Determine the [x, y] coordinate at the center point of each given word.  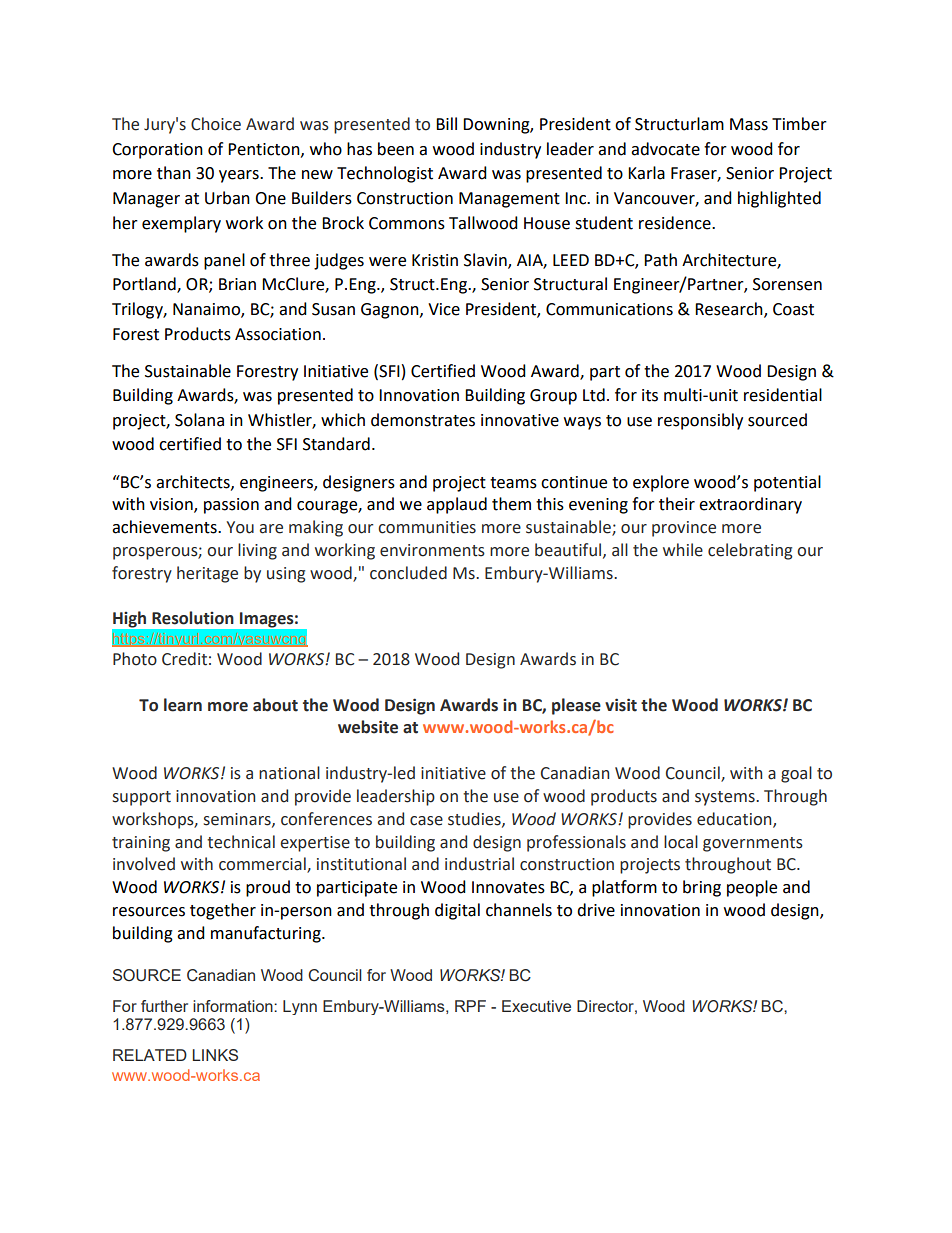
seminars [238, 820]
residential [783, 395]
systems [726, 798]
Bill [446, 123]
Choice [216, 124]
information [234, 1006]
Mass [749, 124]
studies [475, 819]
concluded [408, 573]
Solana [199, 420]
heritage [207, 574]
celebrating [750, 551]
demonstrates [423, 420]
